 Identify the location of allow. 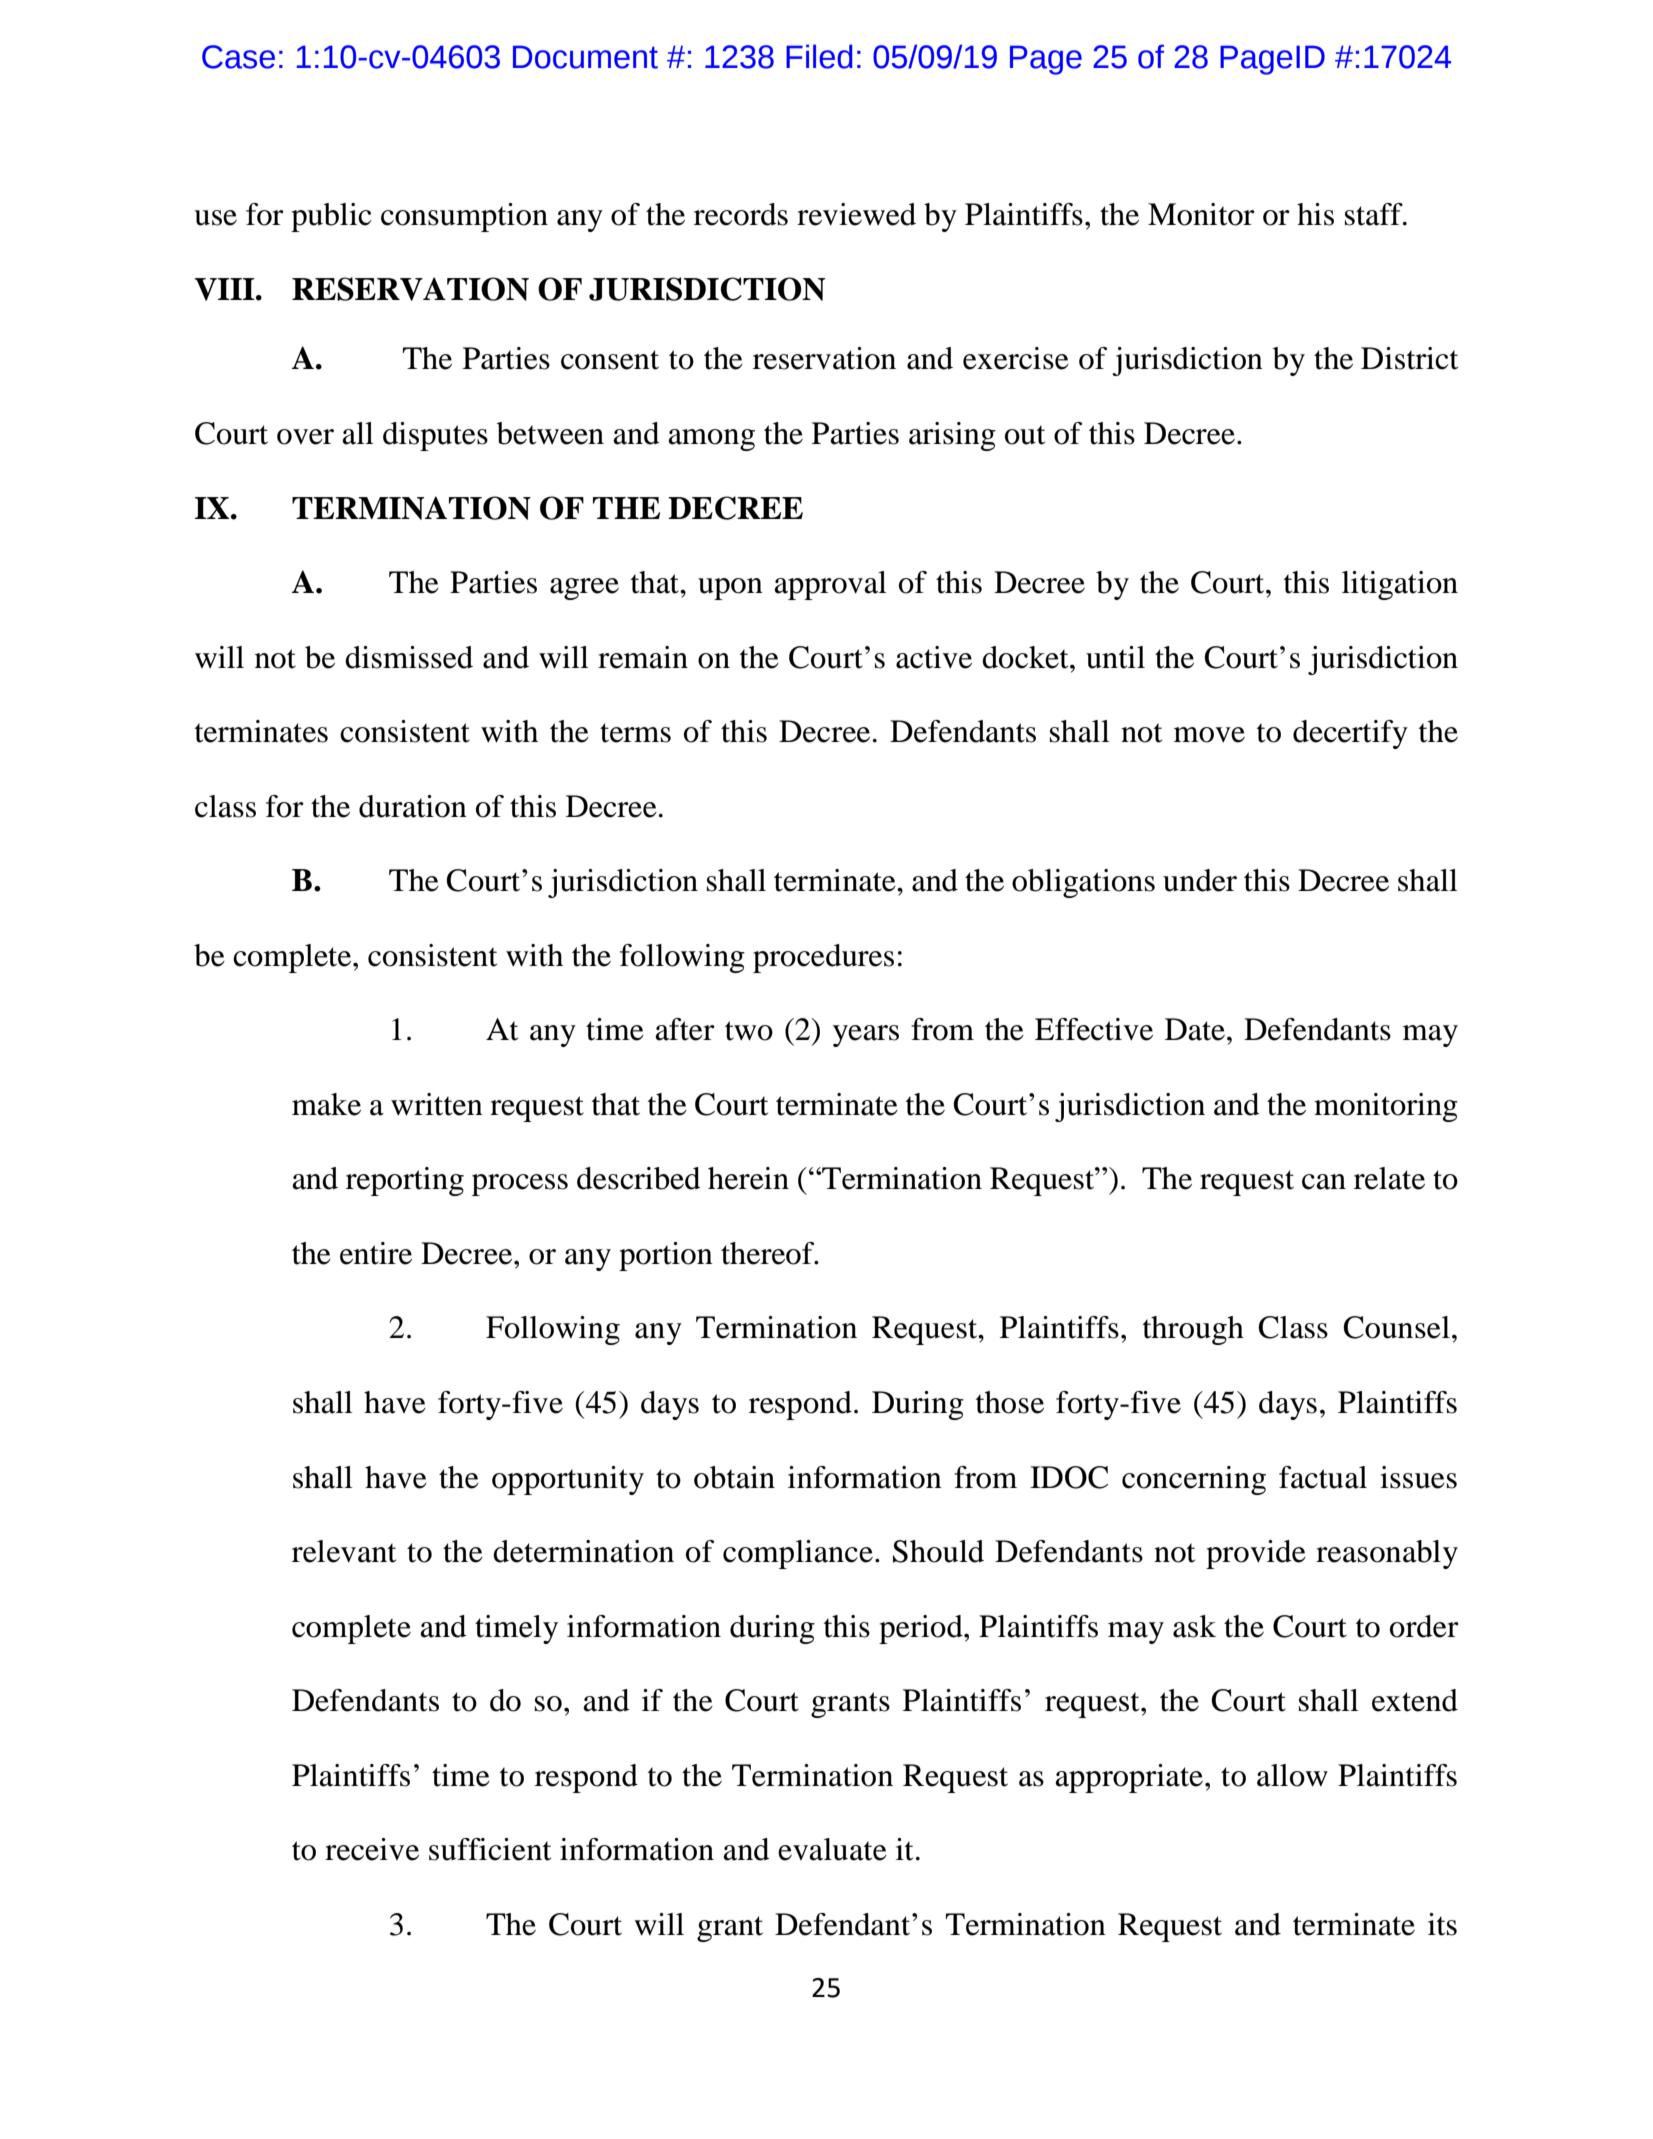
(1292, 1775).
